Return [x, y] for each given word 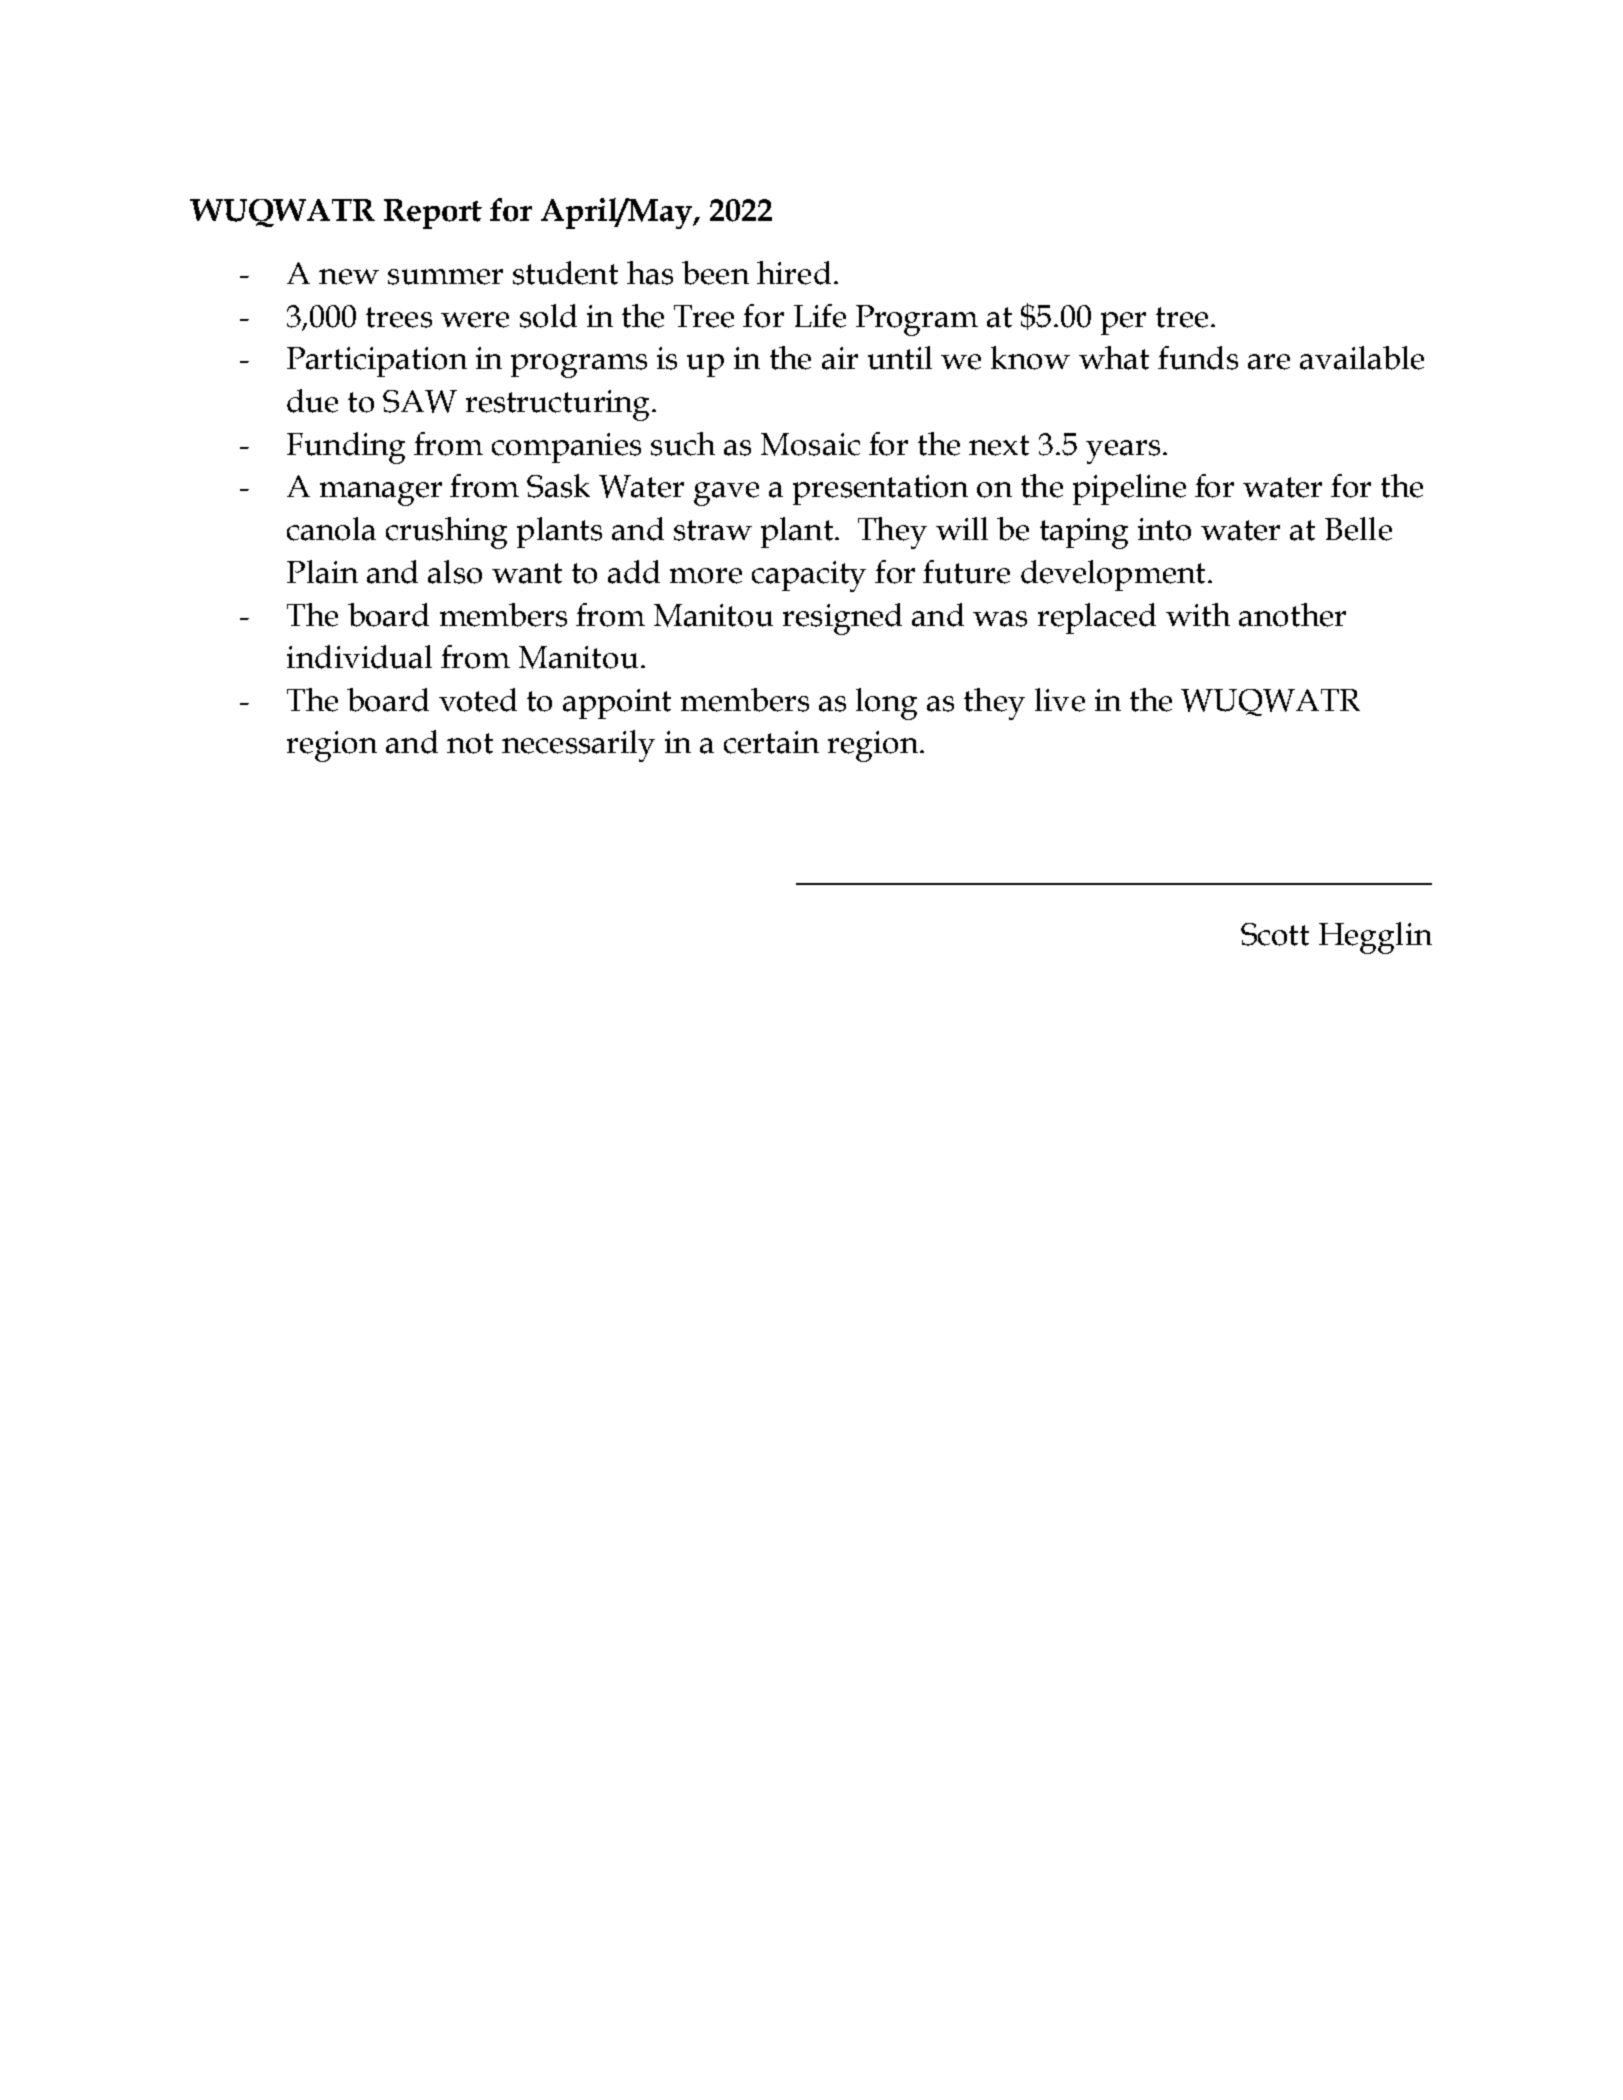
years [1123, 452]
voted [478, 700]
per [1123, 323]
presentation [880, 490]
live [1060, 700]
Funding [346, 448]
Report [433, 214]
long [886, 704]
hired [794, 273]
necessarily [578, 746]
